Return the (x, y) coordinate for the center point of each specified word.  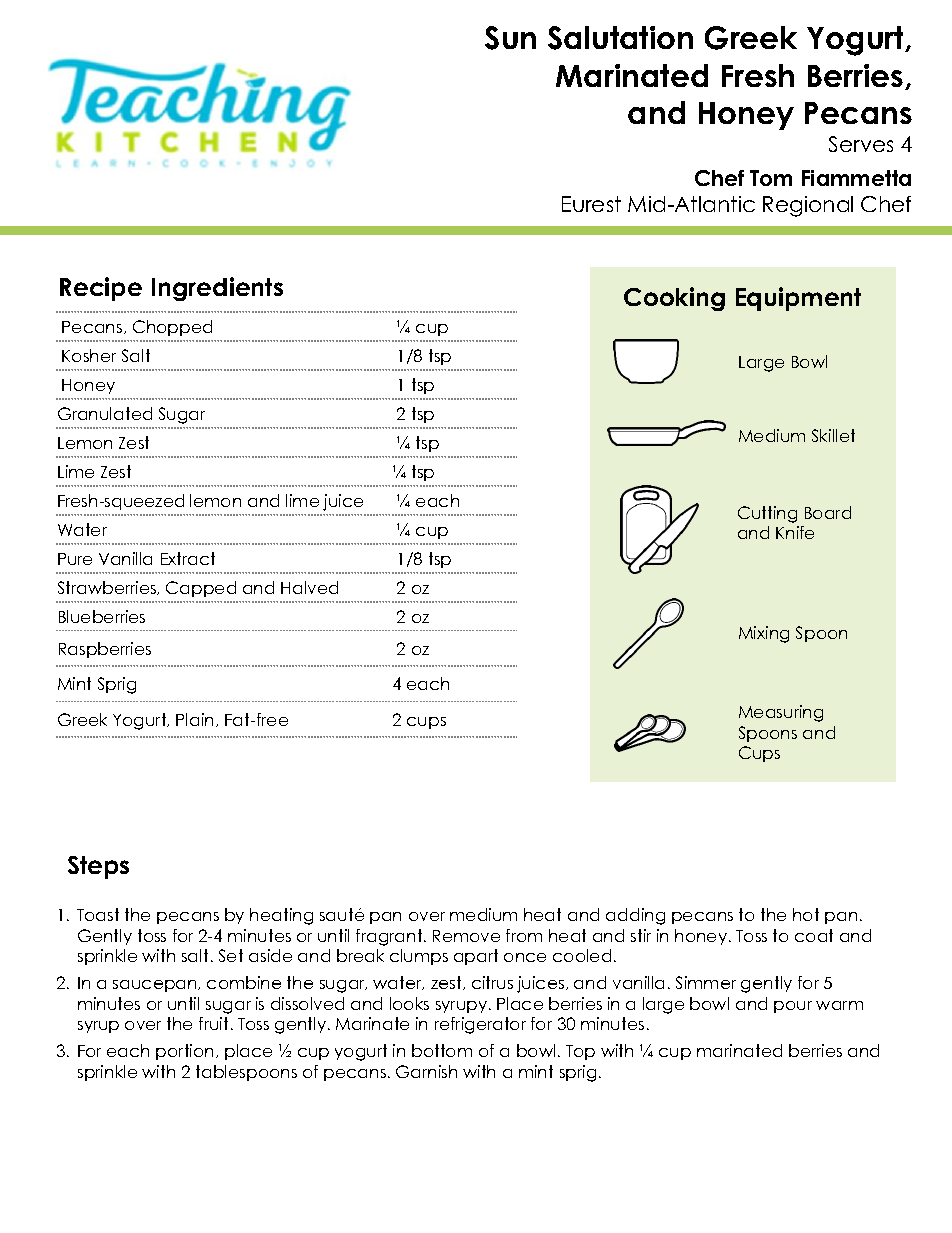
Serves (861, 144)
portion (184, 1052)
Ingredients (217, 289)
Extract (188, 558)
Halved (309, 587)
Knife (795, 532)
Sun (510, 38)
